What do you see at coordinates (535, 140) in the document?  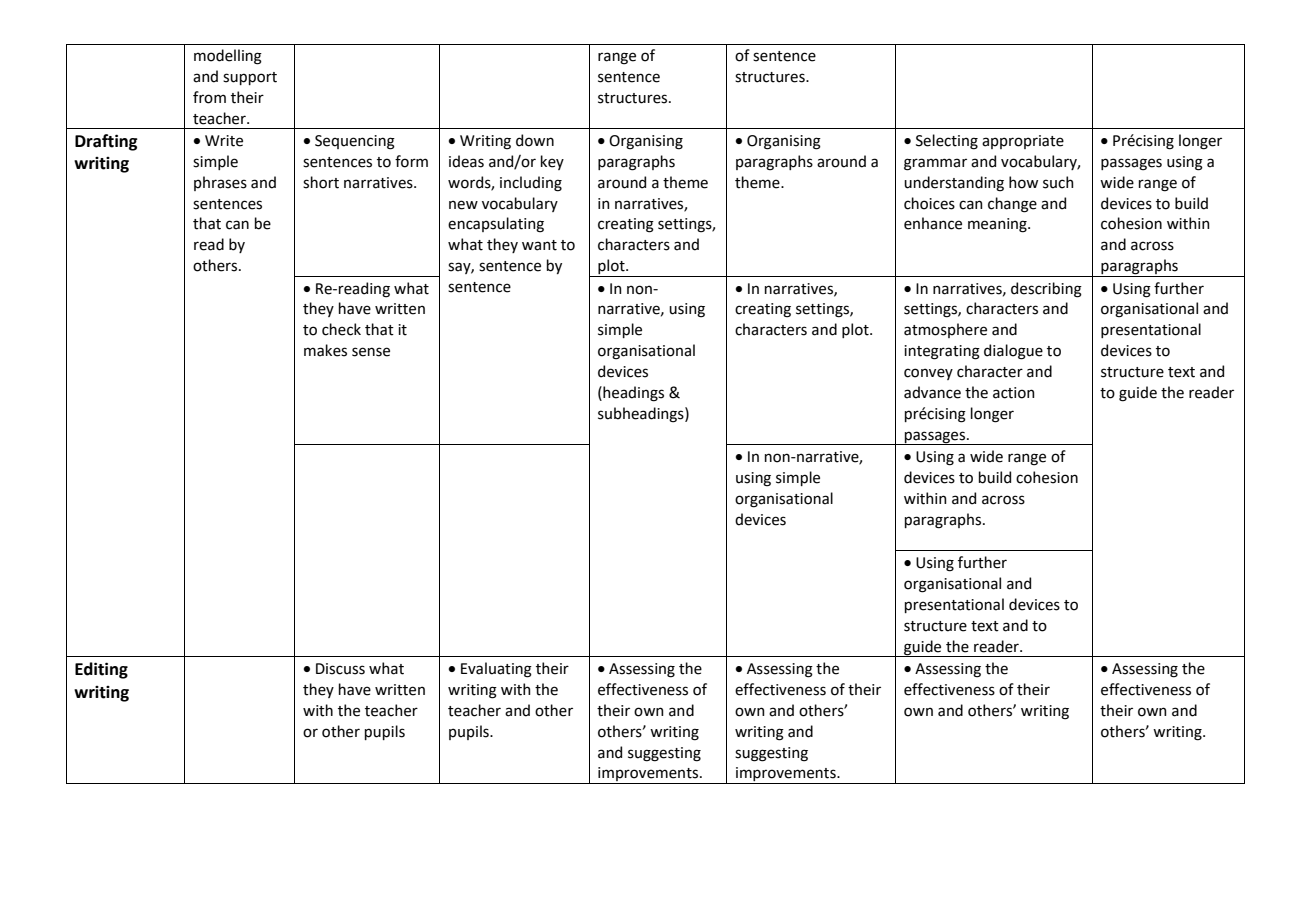 I see `down` at bounding box center [535, 140].
